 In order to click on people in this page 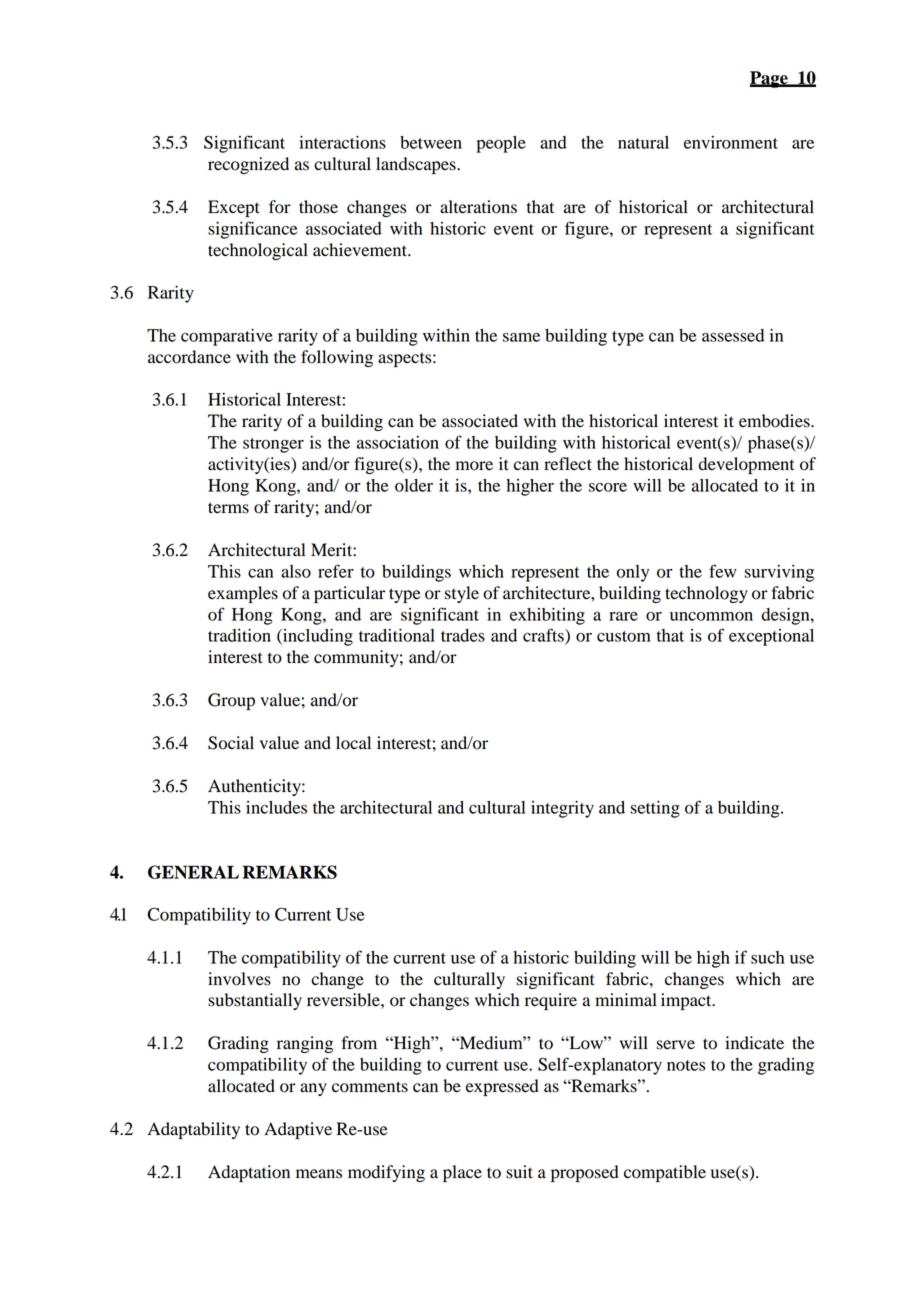, I will do `click(501, 144)`.
